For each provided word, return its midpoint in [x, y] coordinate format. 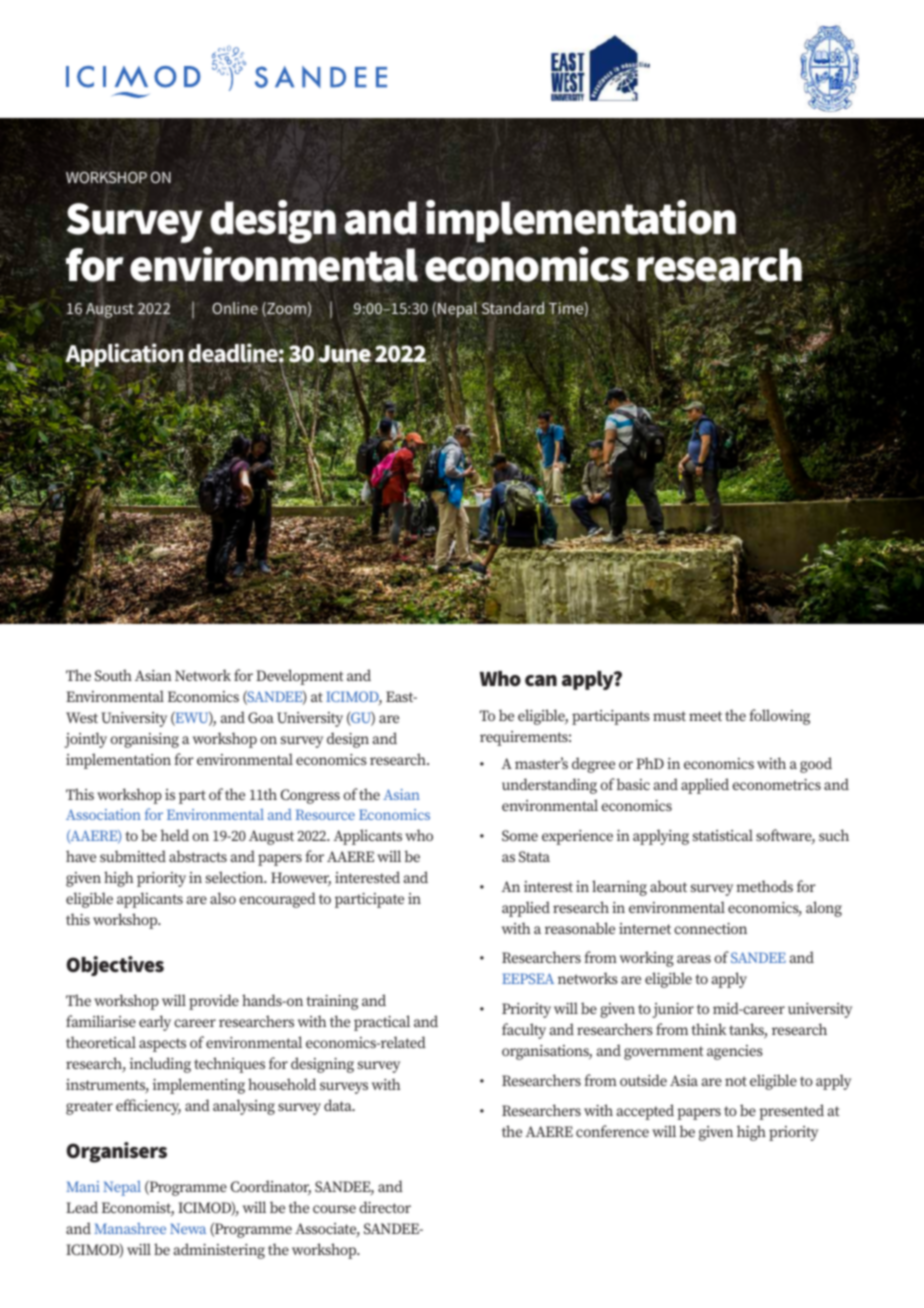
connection [710, 928]
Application [125, 356]
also [223, 898]
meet [705, 716]
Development [300, 677]
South [113, 675]
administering [219, 1251]
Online [235, 308]
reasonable [580, 928]
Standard [513, 308]
